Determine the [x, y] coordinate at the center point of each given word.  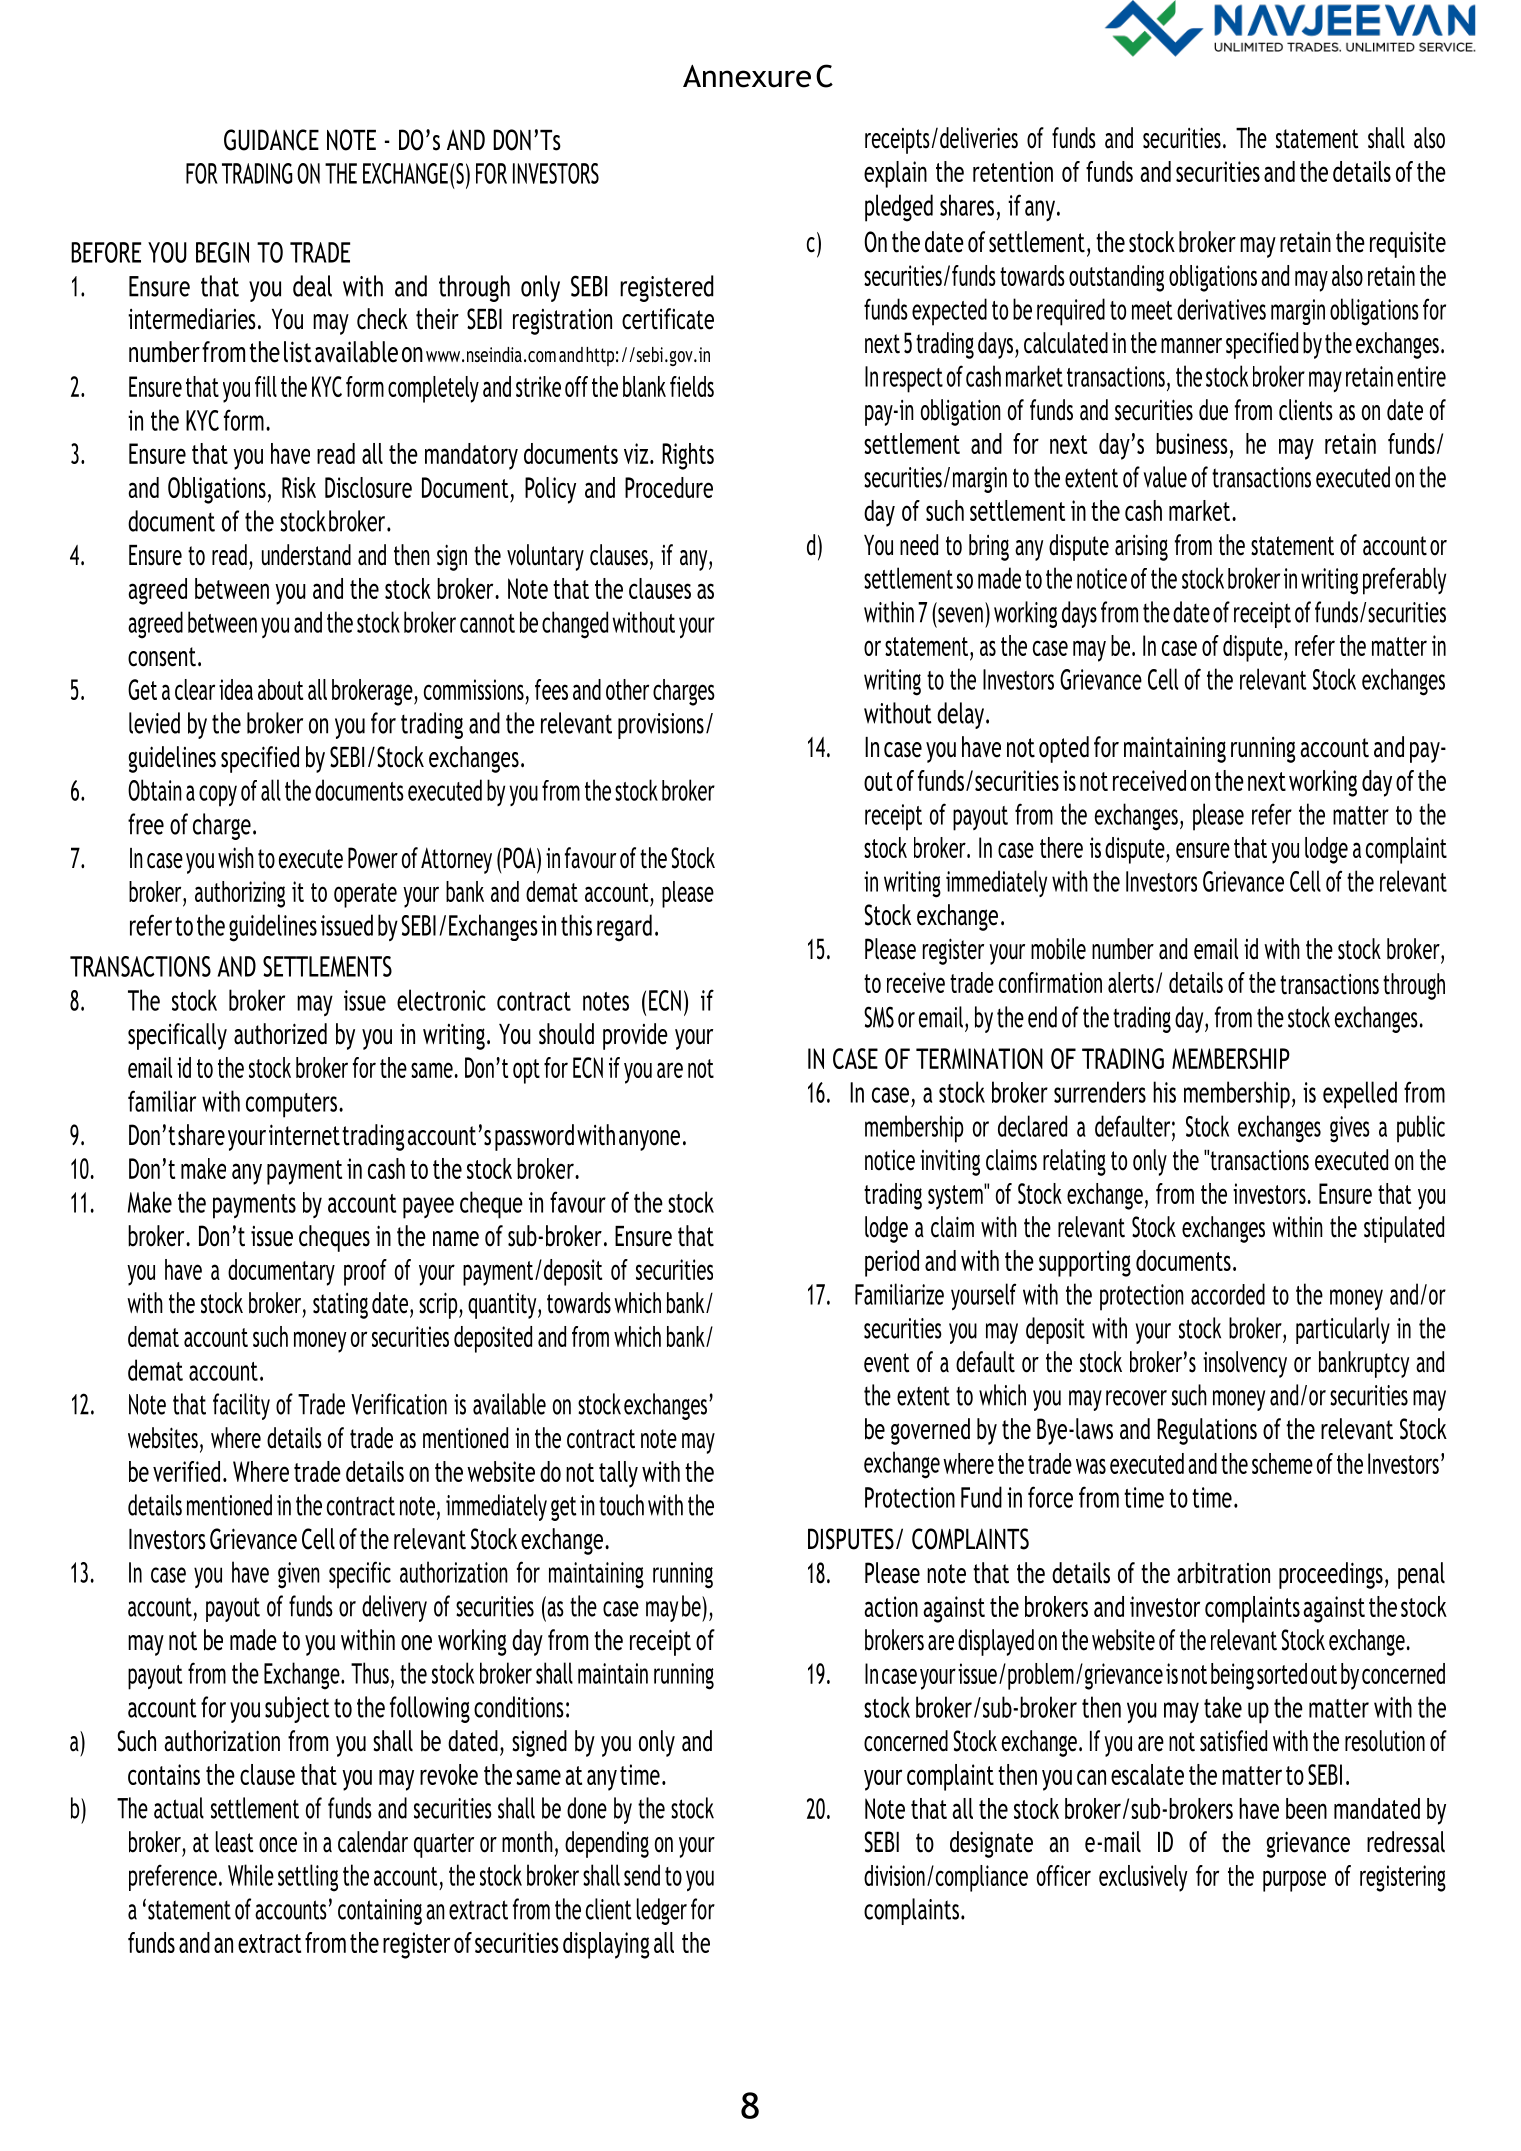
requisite [1408, 244]
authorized [280, 1034]
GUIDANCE [271, 140]
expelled [1360, 1095]
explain [895, 174]
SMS [879, 1017]
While [251, 1875]
